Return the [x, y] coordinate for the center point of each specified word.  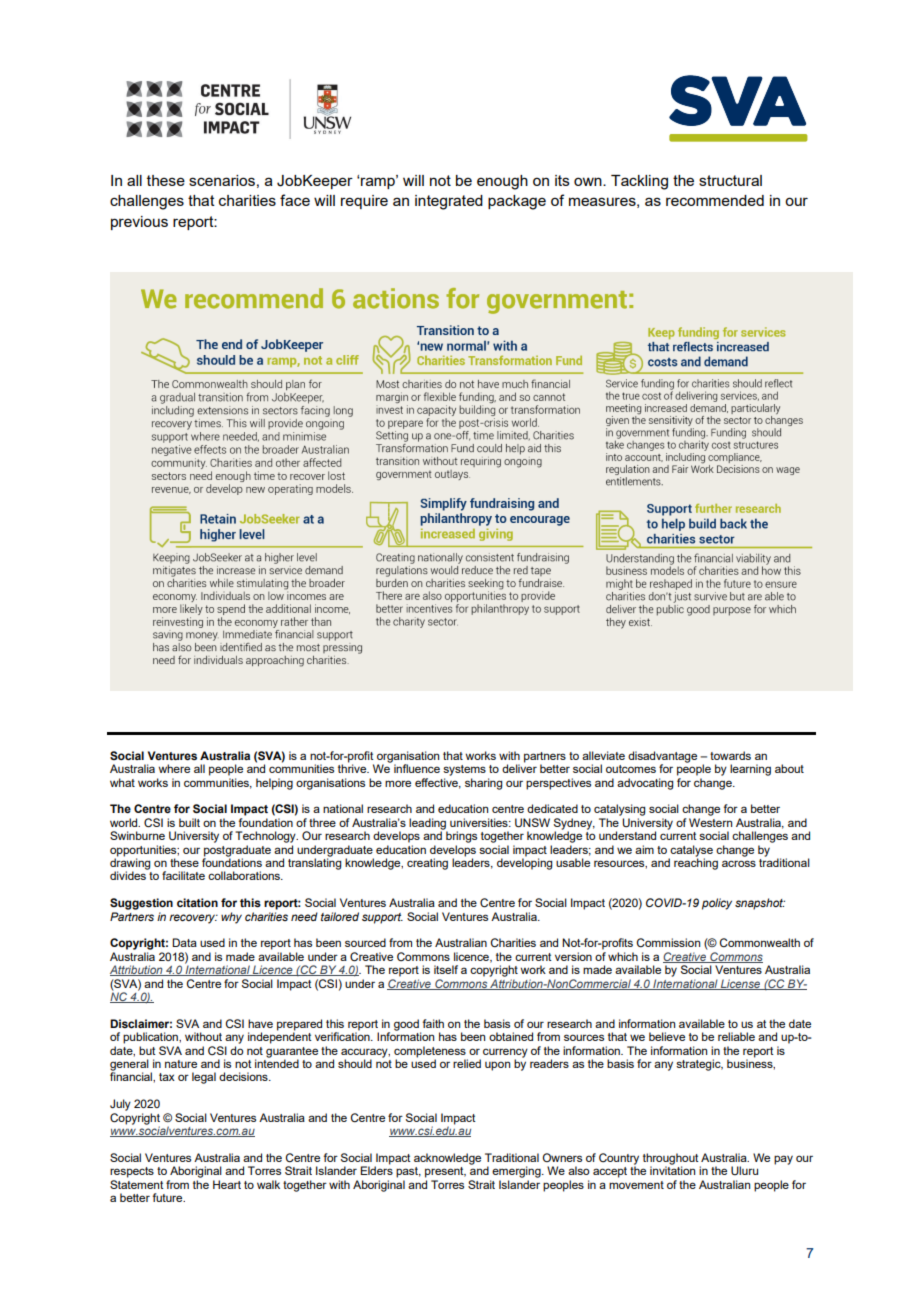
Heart [227, 1184]
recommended [715, 200]
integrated [449, 202]
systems [464, 770]
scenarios [222, 180]
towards [730, 755]
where [174, 768]
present [445, 1172]
